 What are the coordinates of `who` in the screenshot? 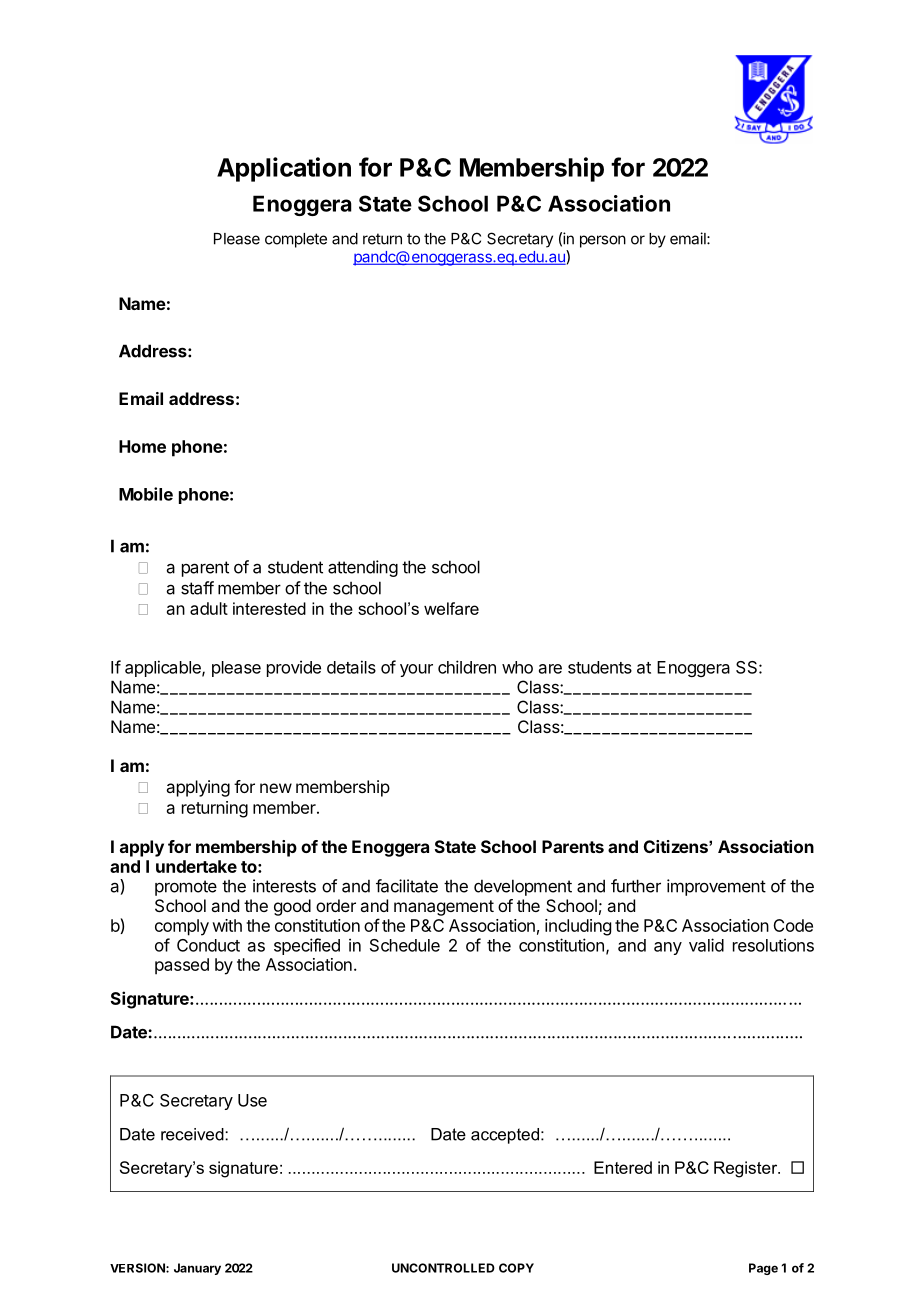 It's located at (517, 667).
